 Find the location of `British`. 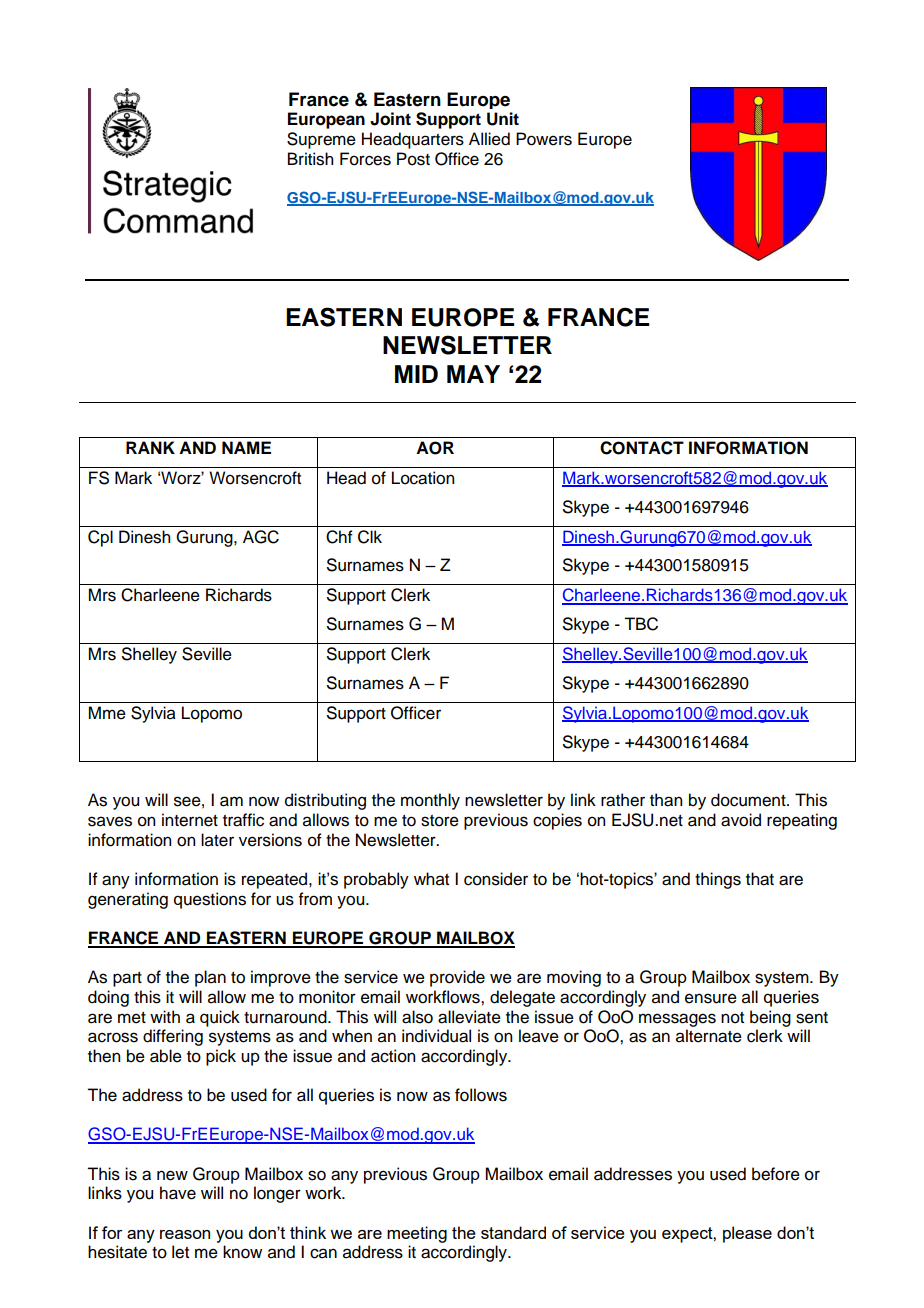

British is located at coordinates (310, 159).
